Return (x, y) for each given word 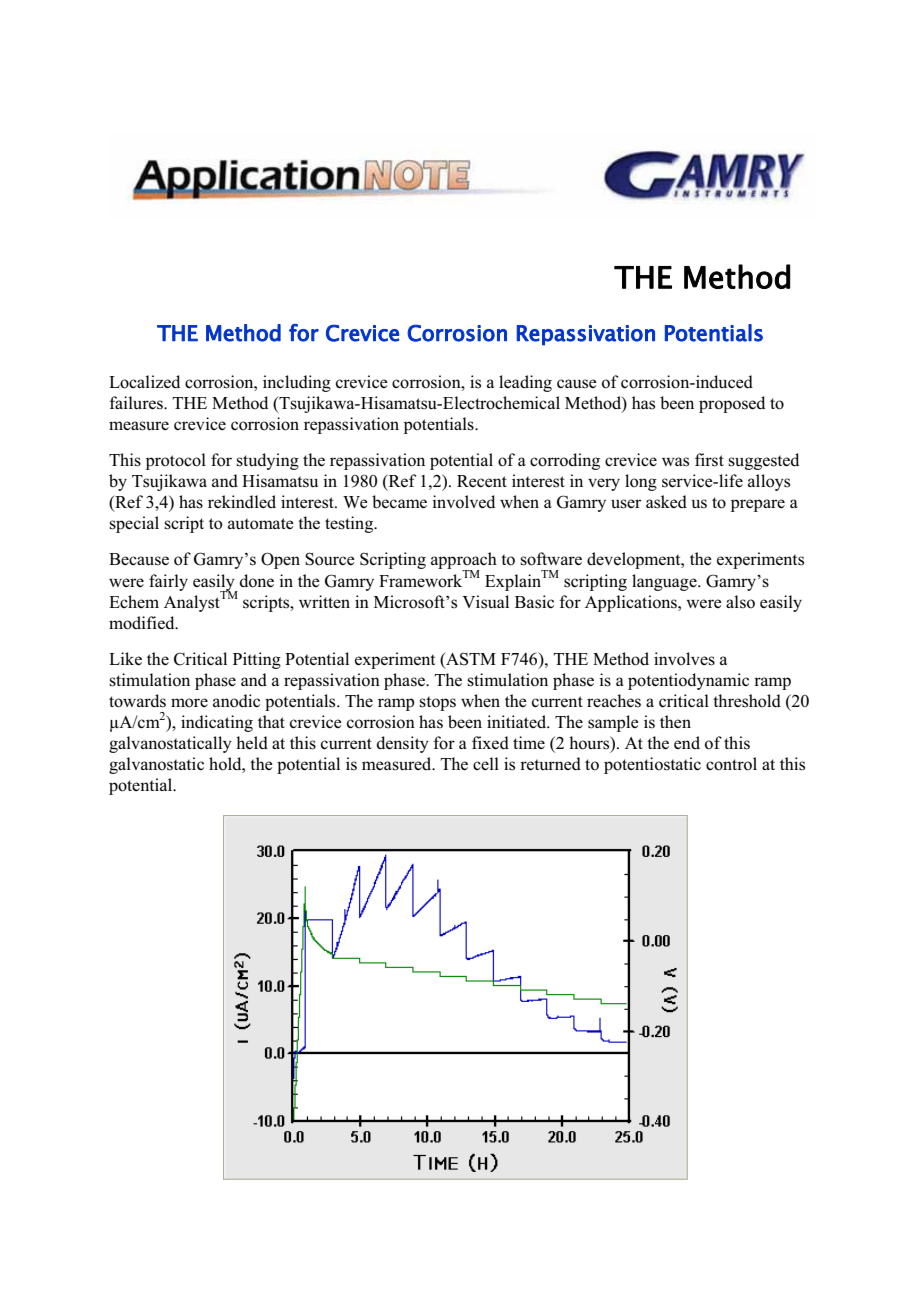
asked (666, 502)
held (252, 742)
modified (143, 623)
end (687, 742)
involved (463, 502)
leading (525, 383)
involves (684, 659)
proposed (732, 404)
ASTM (470, 659)
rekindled (242, 501)
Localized (144, 382)
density (403, 744)
